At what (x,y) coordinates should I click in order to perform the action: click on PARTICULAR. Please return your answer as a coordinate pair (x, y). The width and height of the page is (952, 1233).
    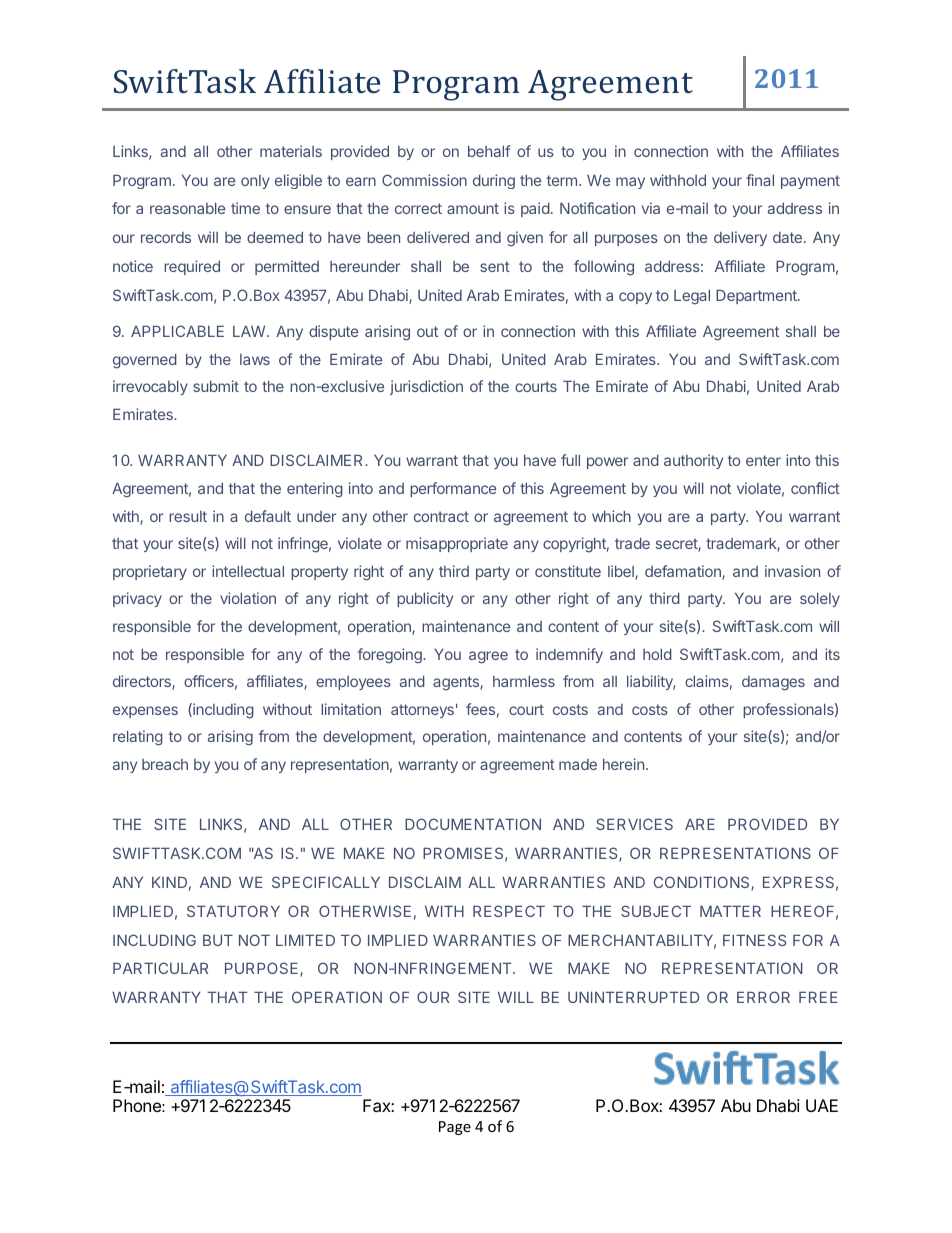
    Looking at the image, I should click on (160, 968).
